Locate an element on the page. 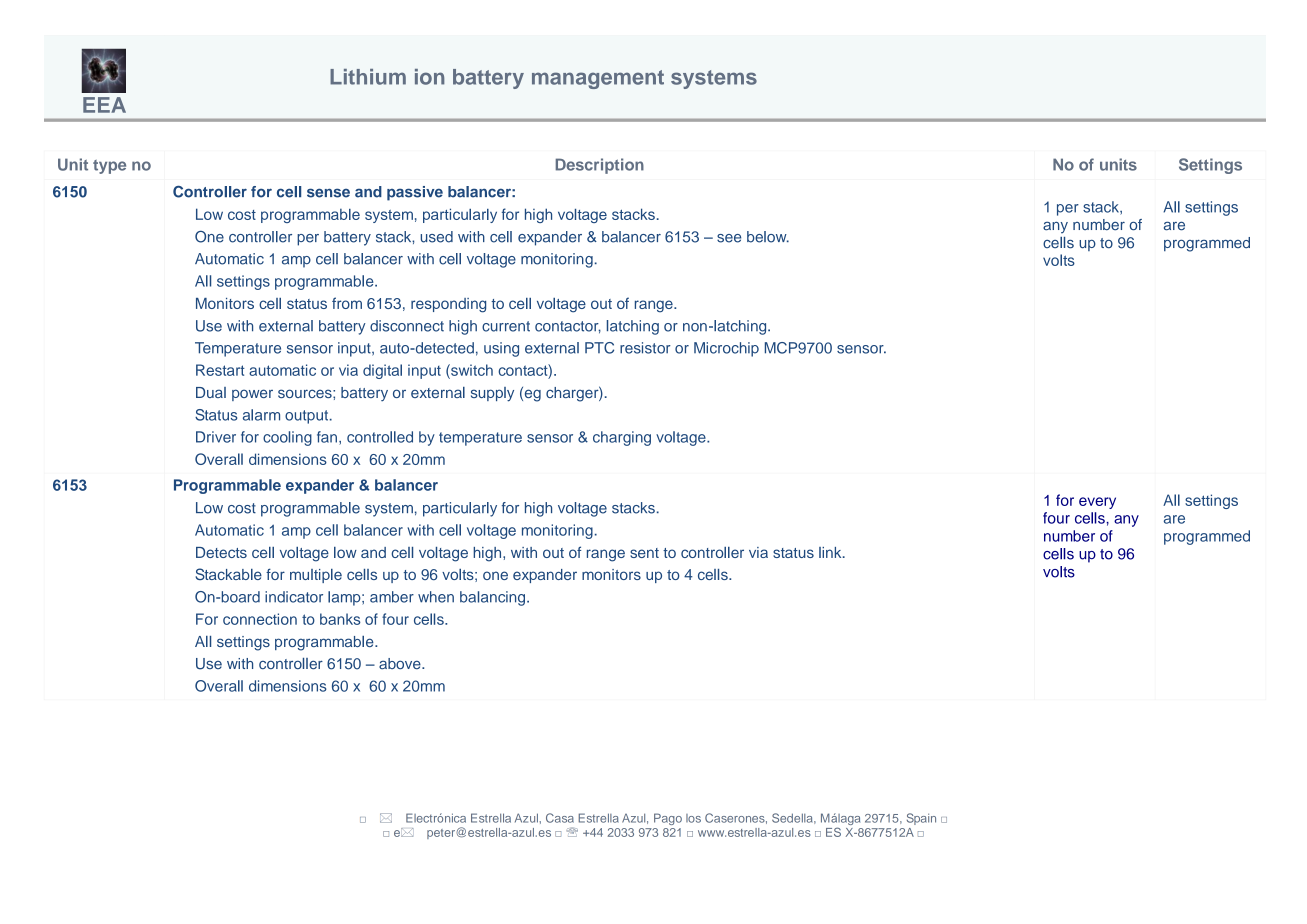  below is located at coordinates (768, 237).
